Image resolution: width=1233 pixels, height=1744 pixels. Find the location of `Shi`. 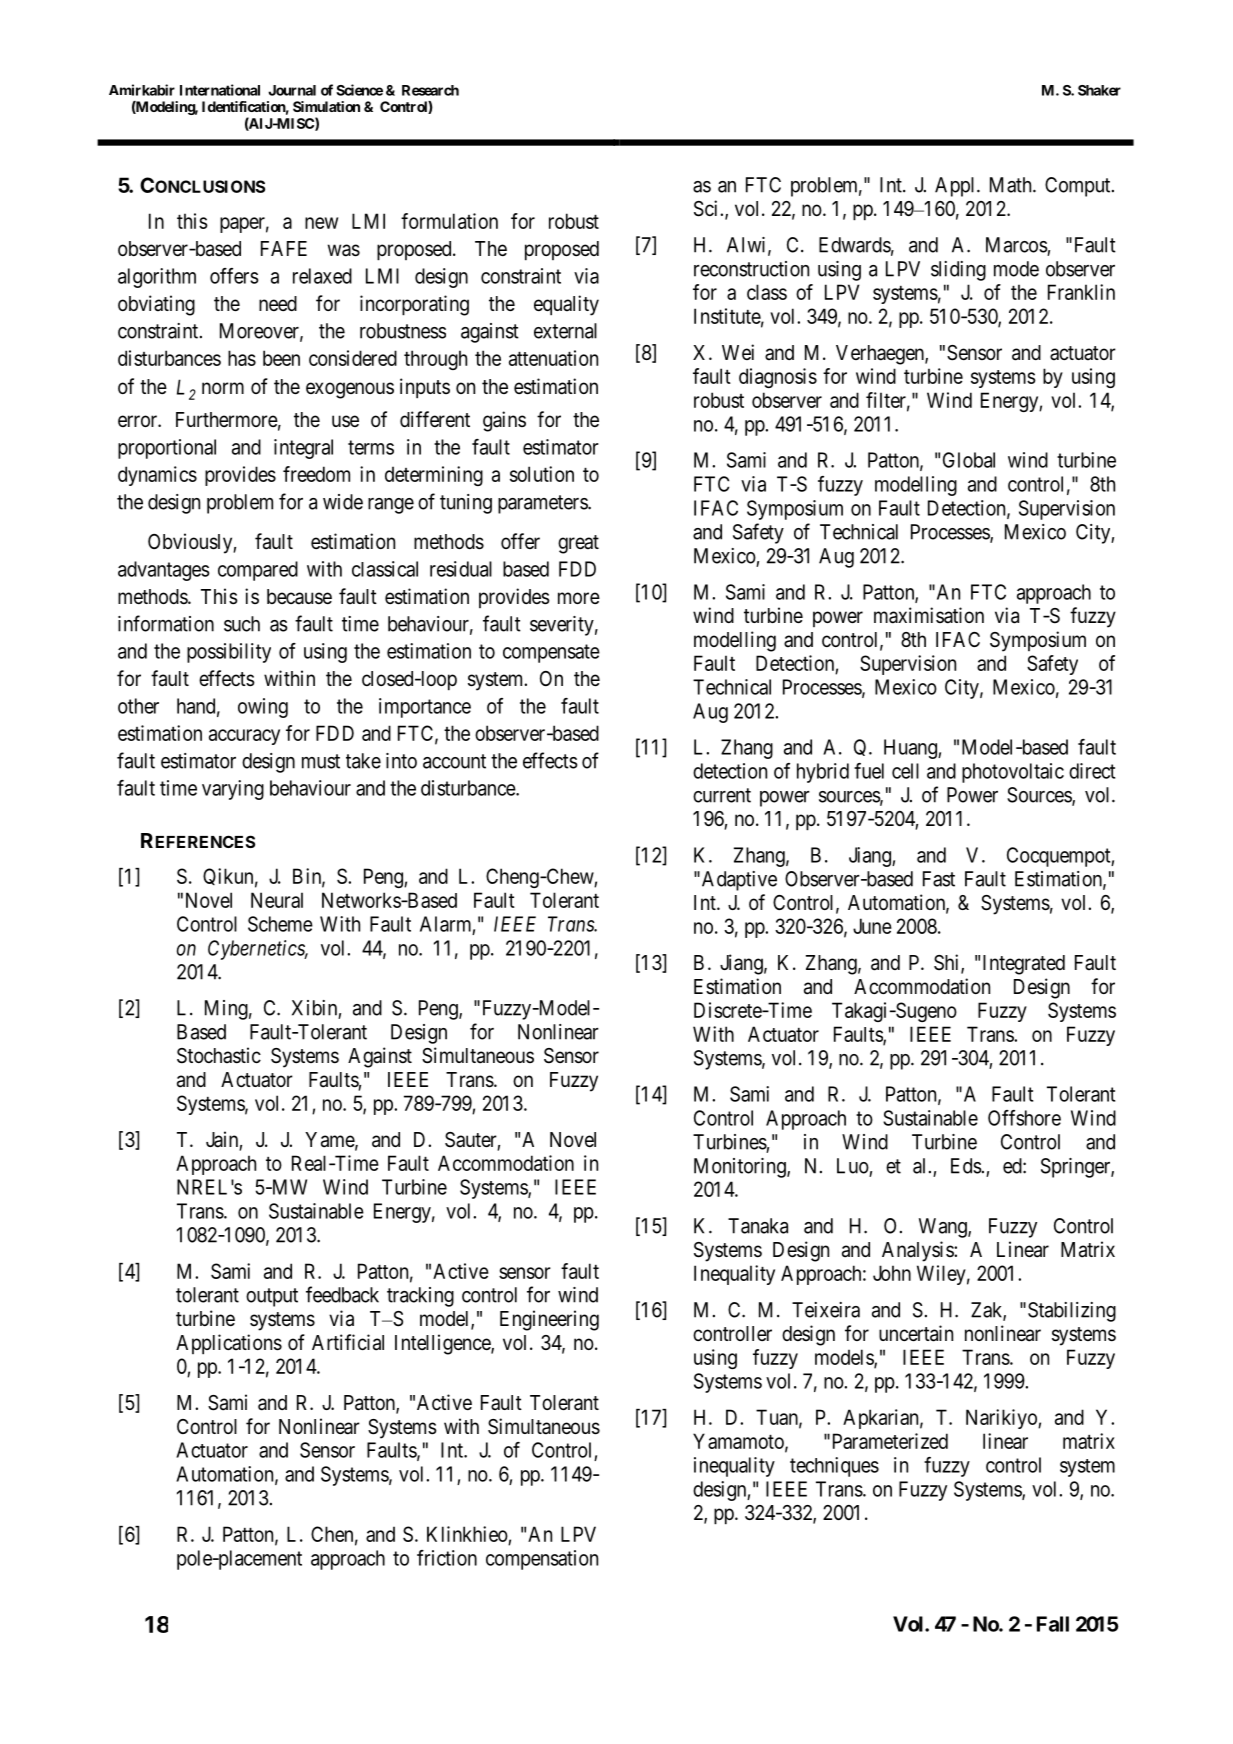

Shi is located at coordinates (948, 963).
